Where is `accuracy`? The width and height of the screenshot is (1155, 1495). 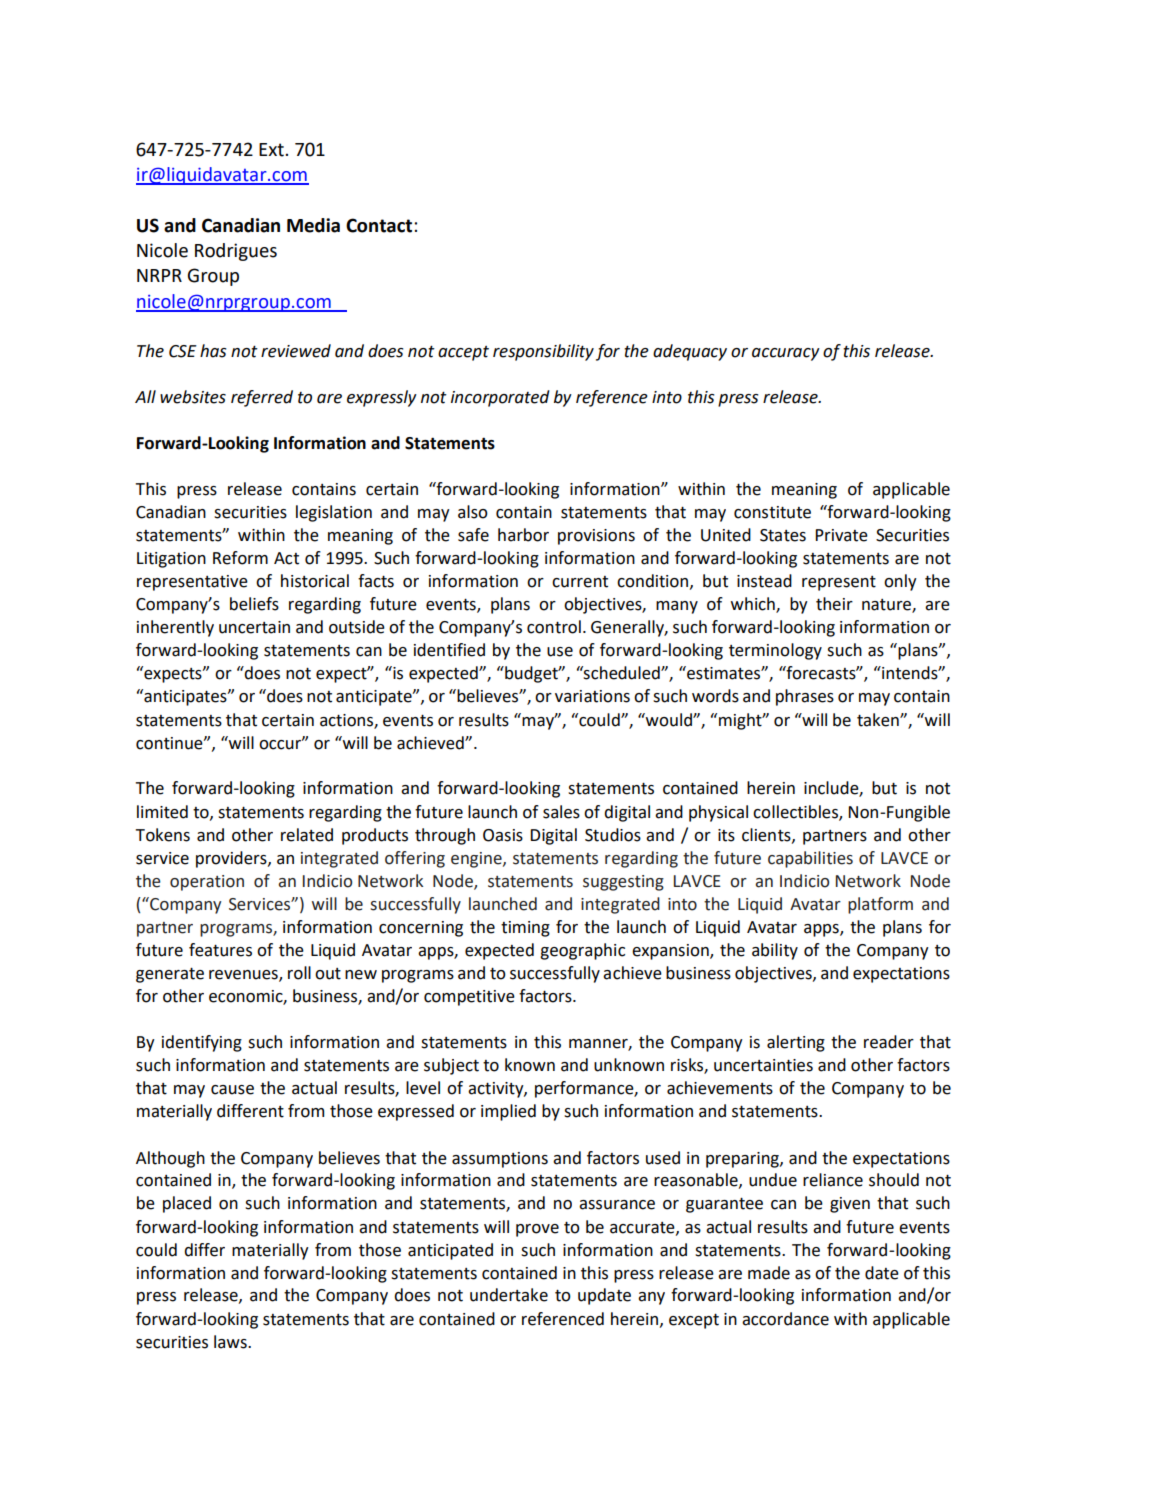
accuracy is located at coordinates (786, 354).
